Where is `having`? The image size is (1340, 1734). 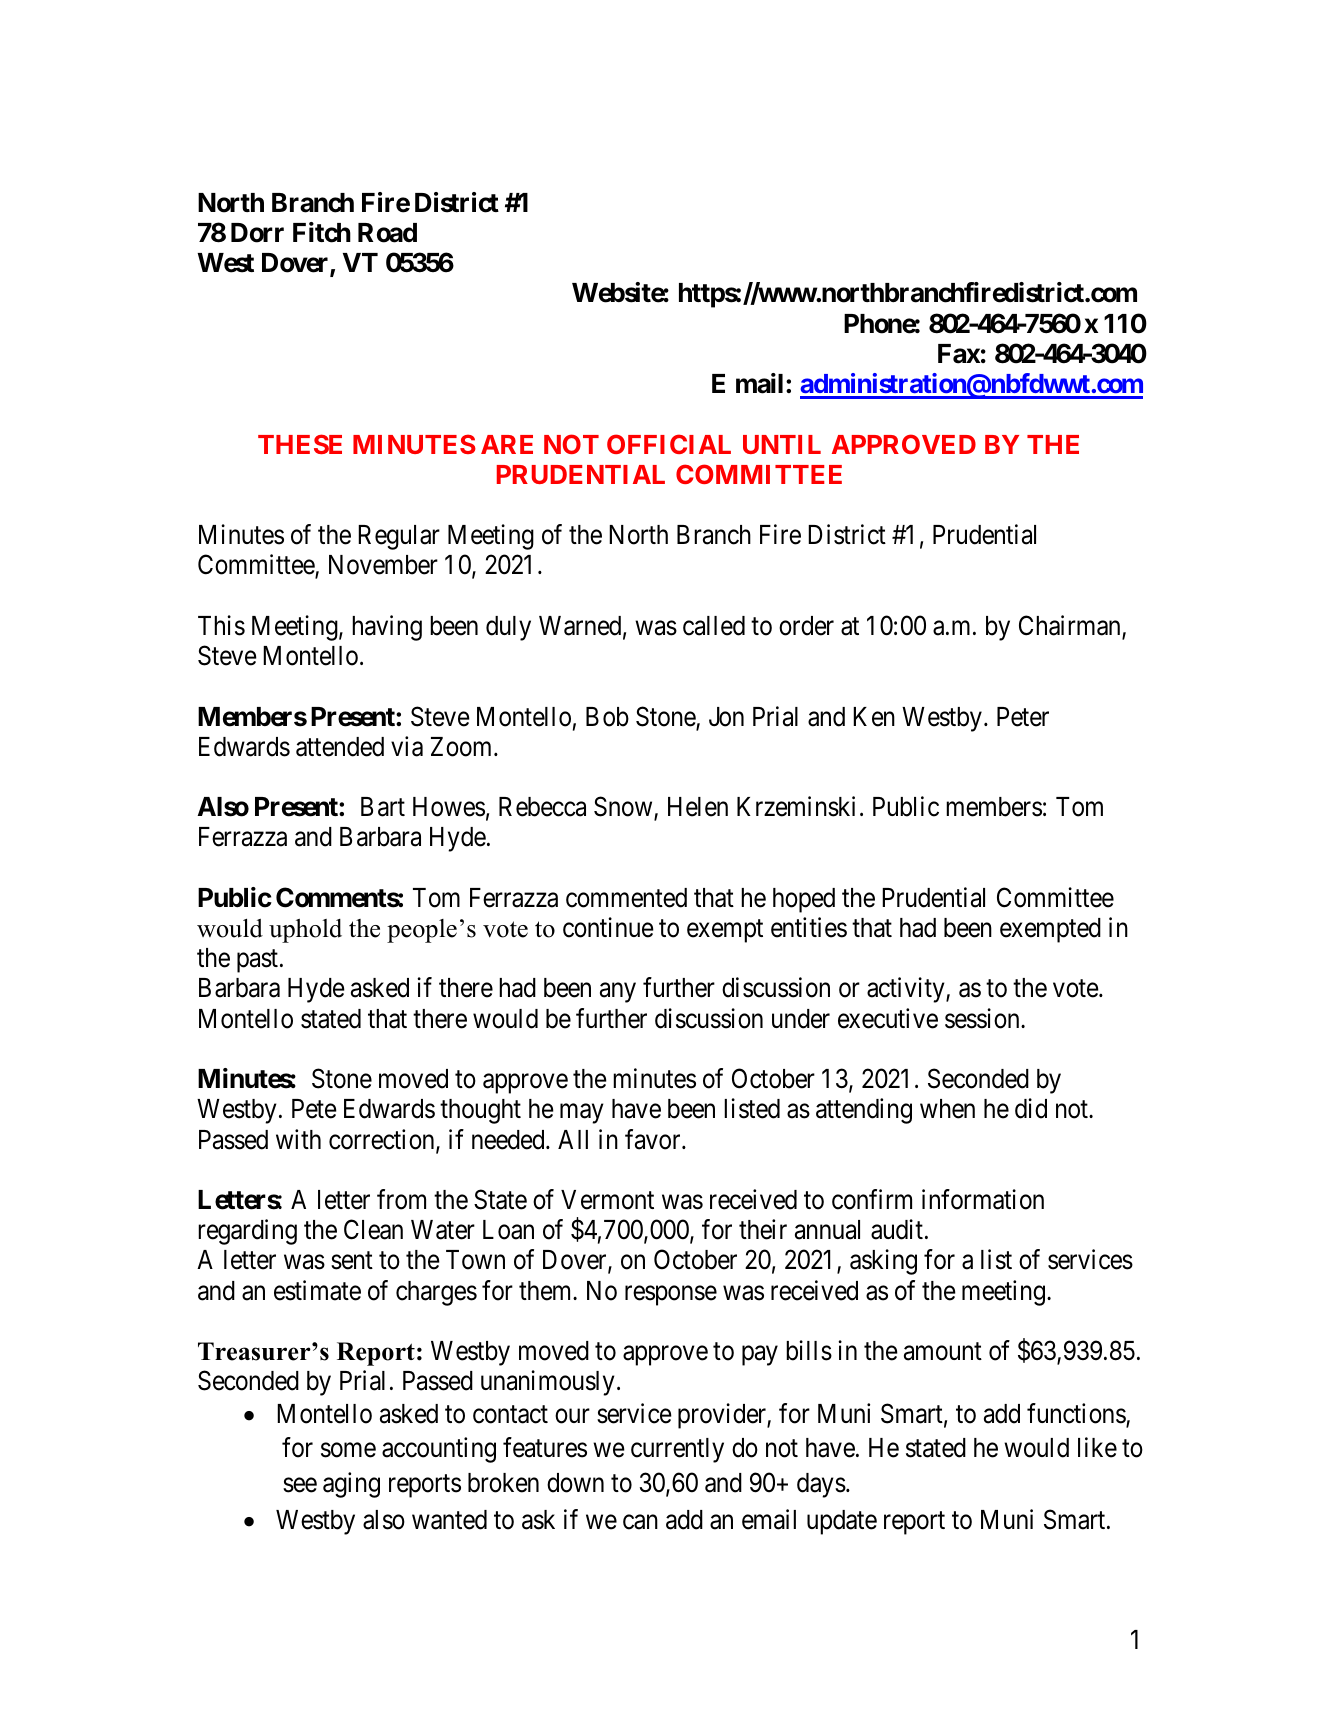
having is located at coordinates (387, 628).
